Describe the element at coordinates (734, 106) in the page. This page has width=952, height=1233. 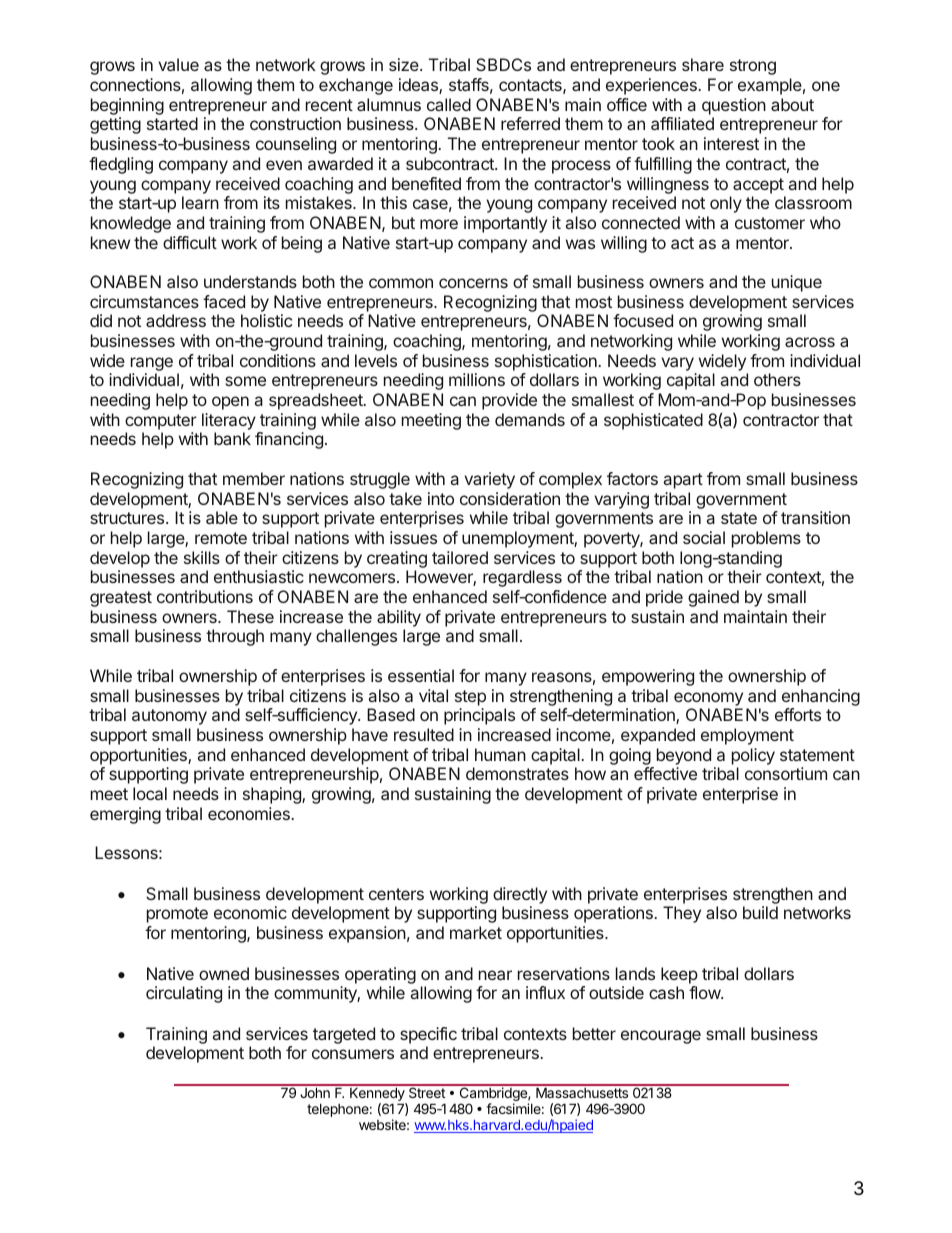
I see `question` at that location.
